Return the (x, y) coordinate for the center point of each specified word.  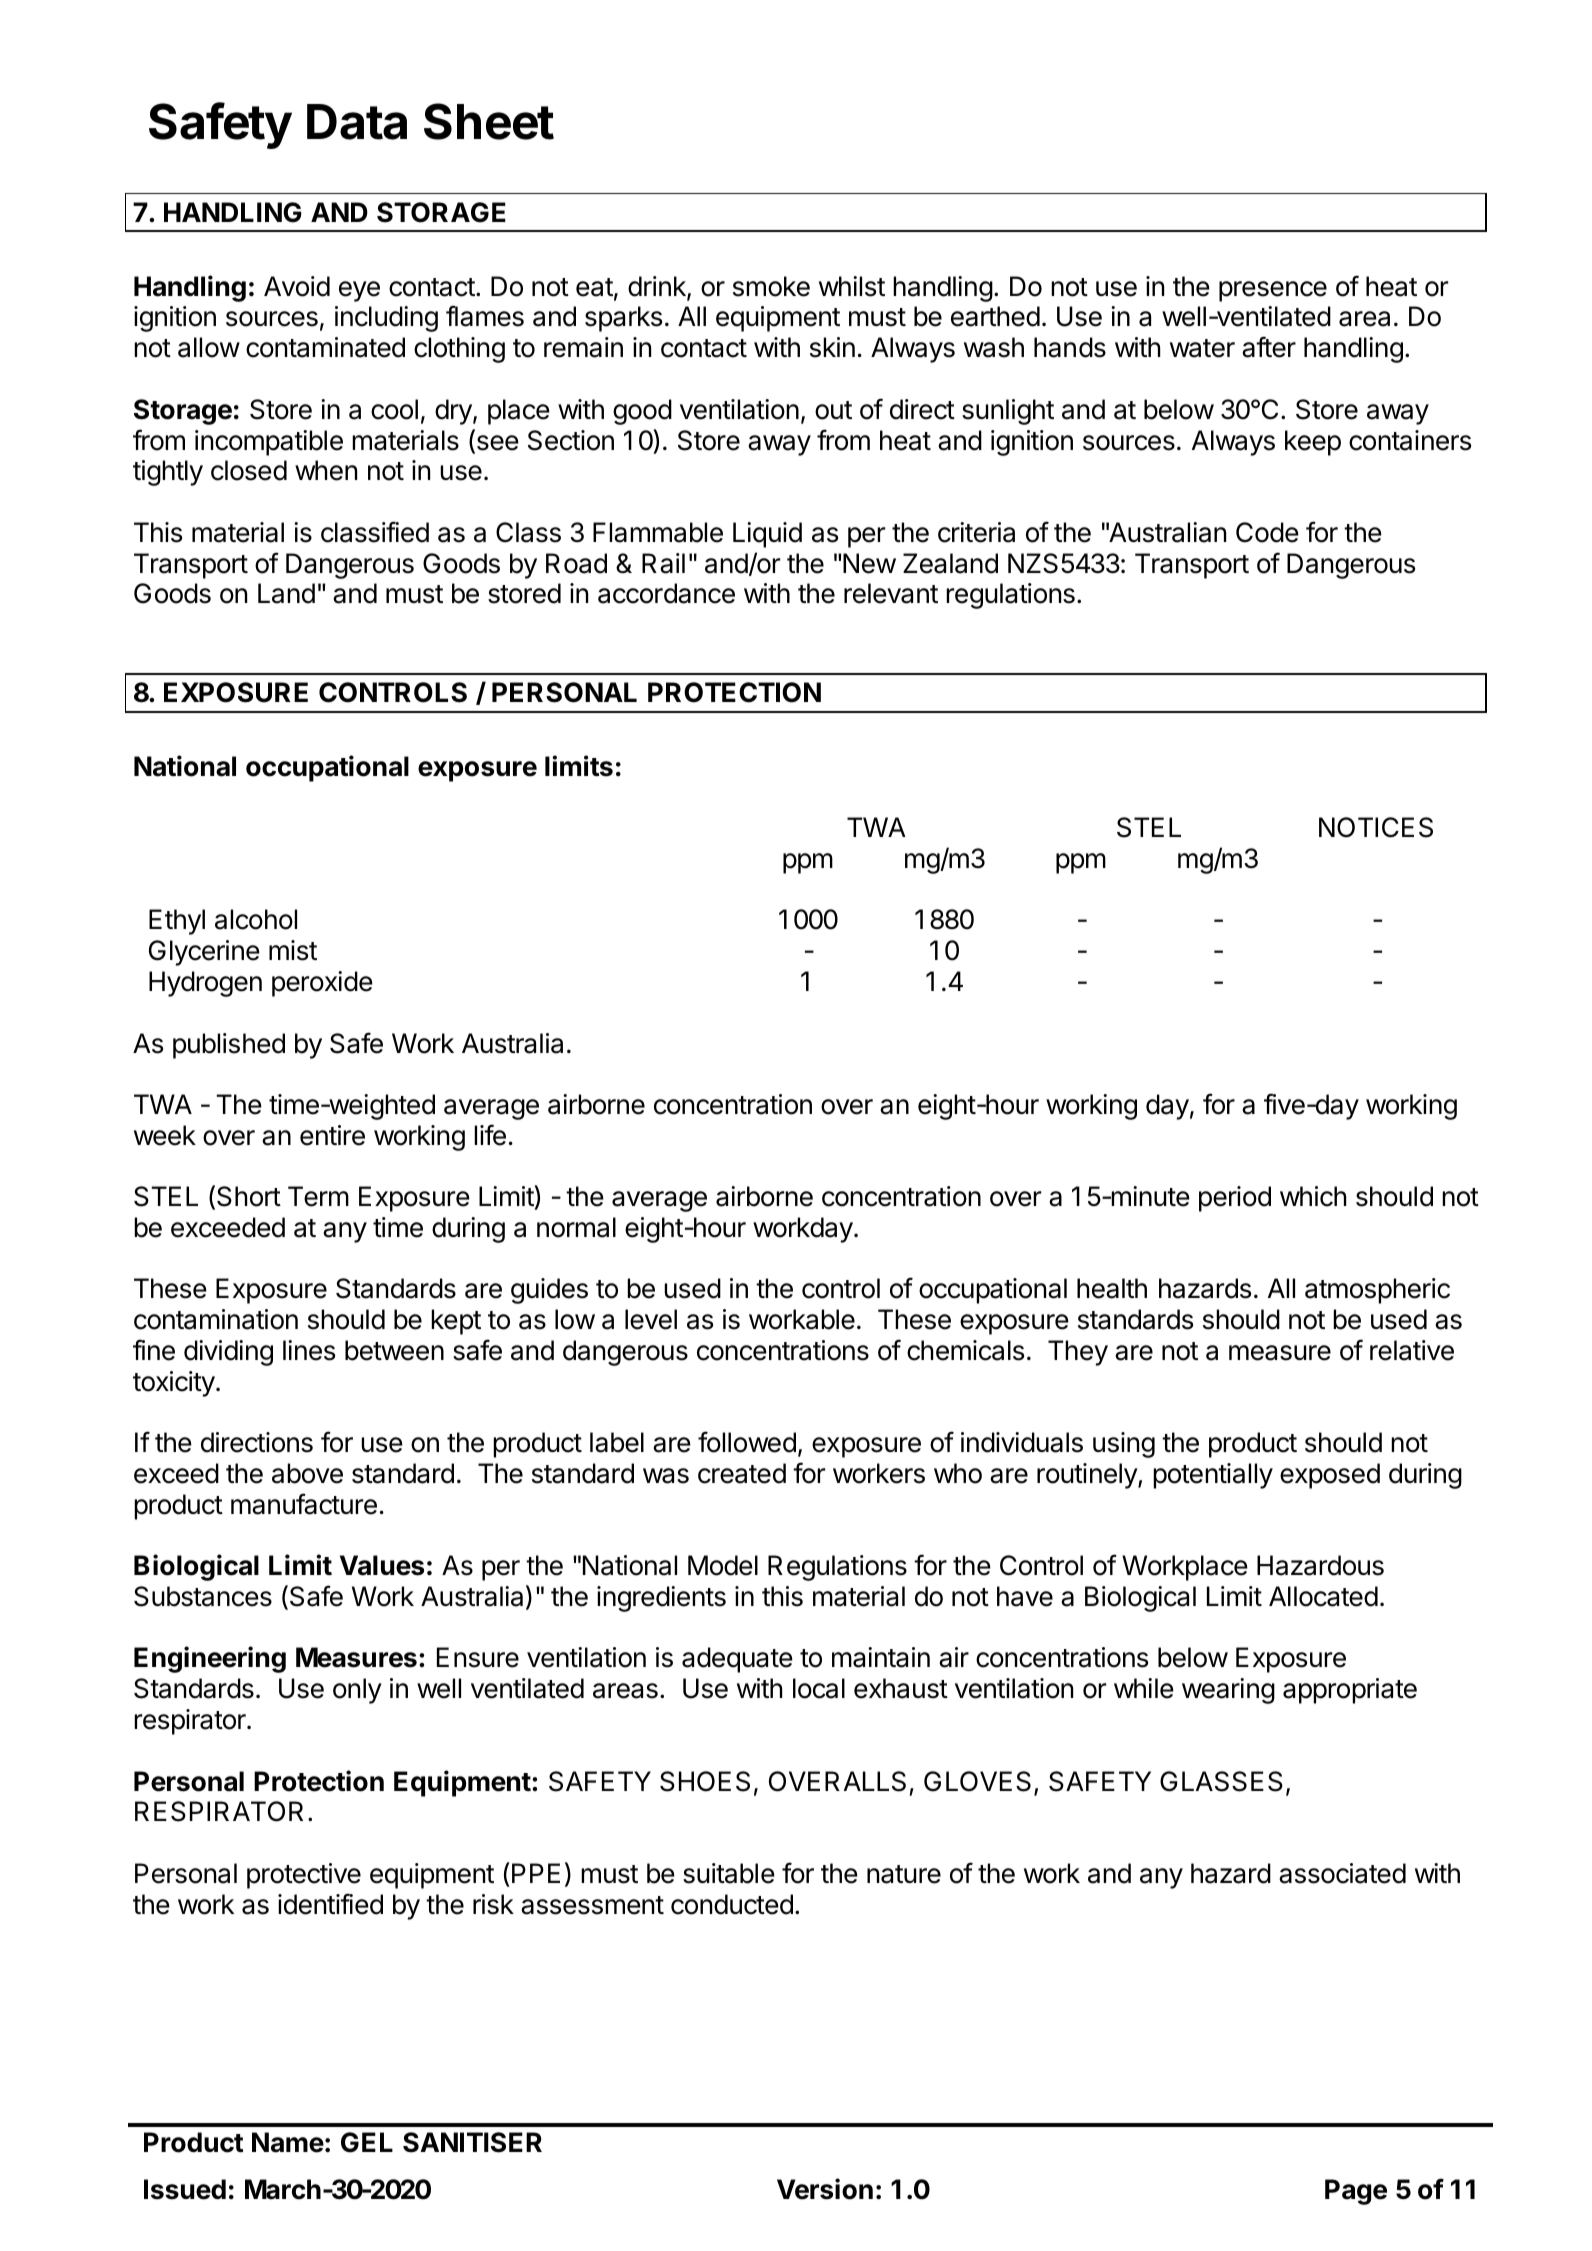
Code (1267, 532)
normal (576, 1227)
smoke (771, 286)
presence (1273, 291)
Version (825, 2189)
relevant (891, 593)
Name (288, 2142)
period (1235, 1199)
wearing (1228, 1691)
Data (357, 122)
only (357, 1691)
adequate (737, 1660)
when (326, 470)
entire (332, 1135)
